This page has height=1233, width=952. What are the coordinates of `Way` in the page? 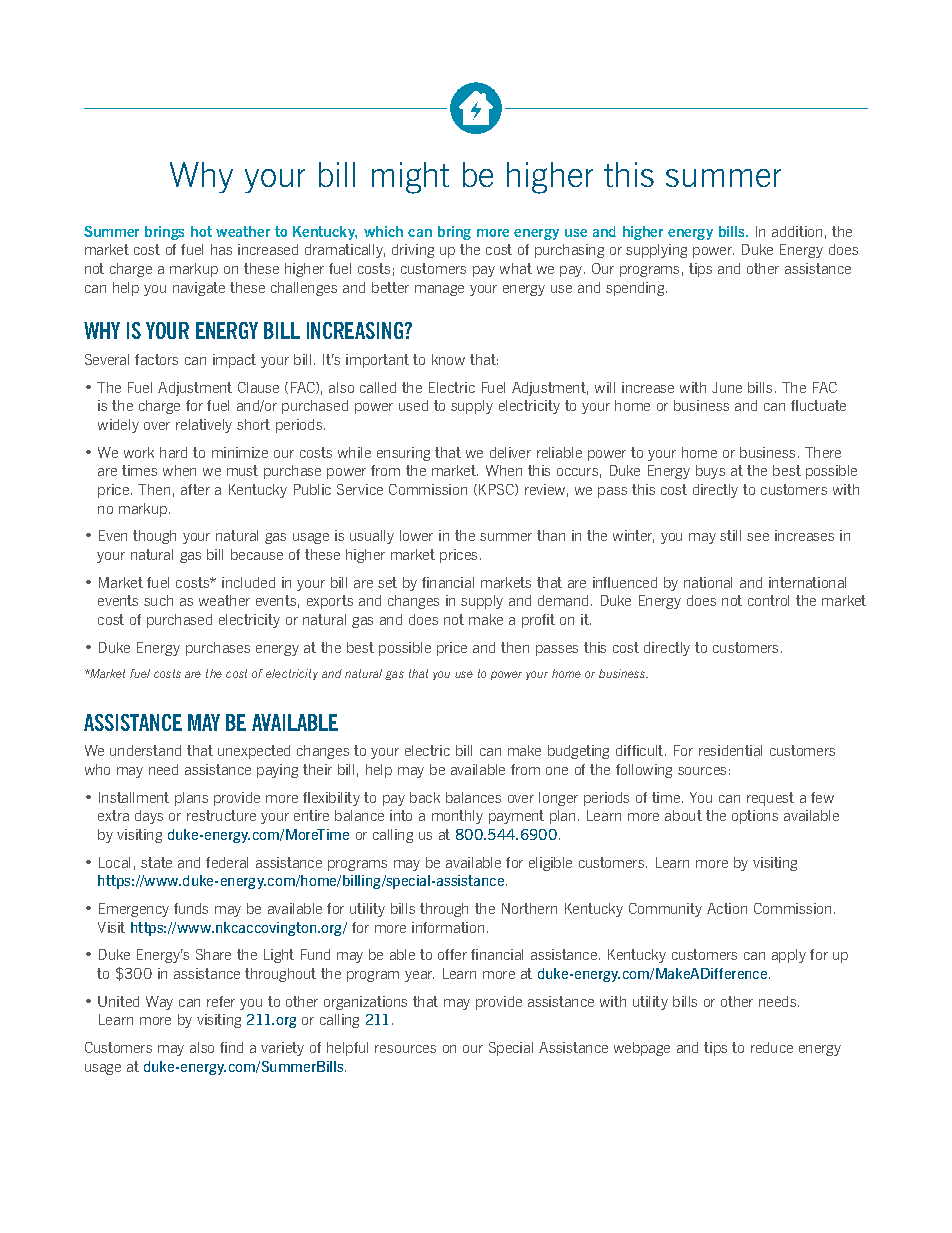 It's located at (159, 1003).
